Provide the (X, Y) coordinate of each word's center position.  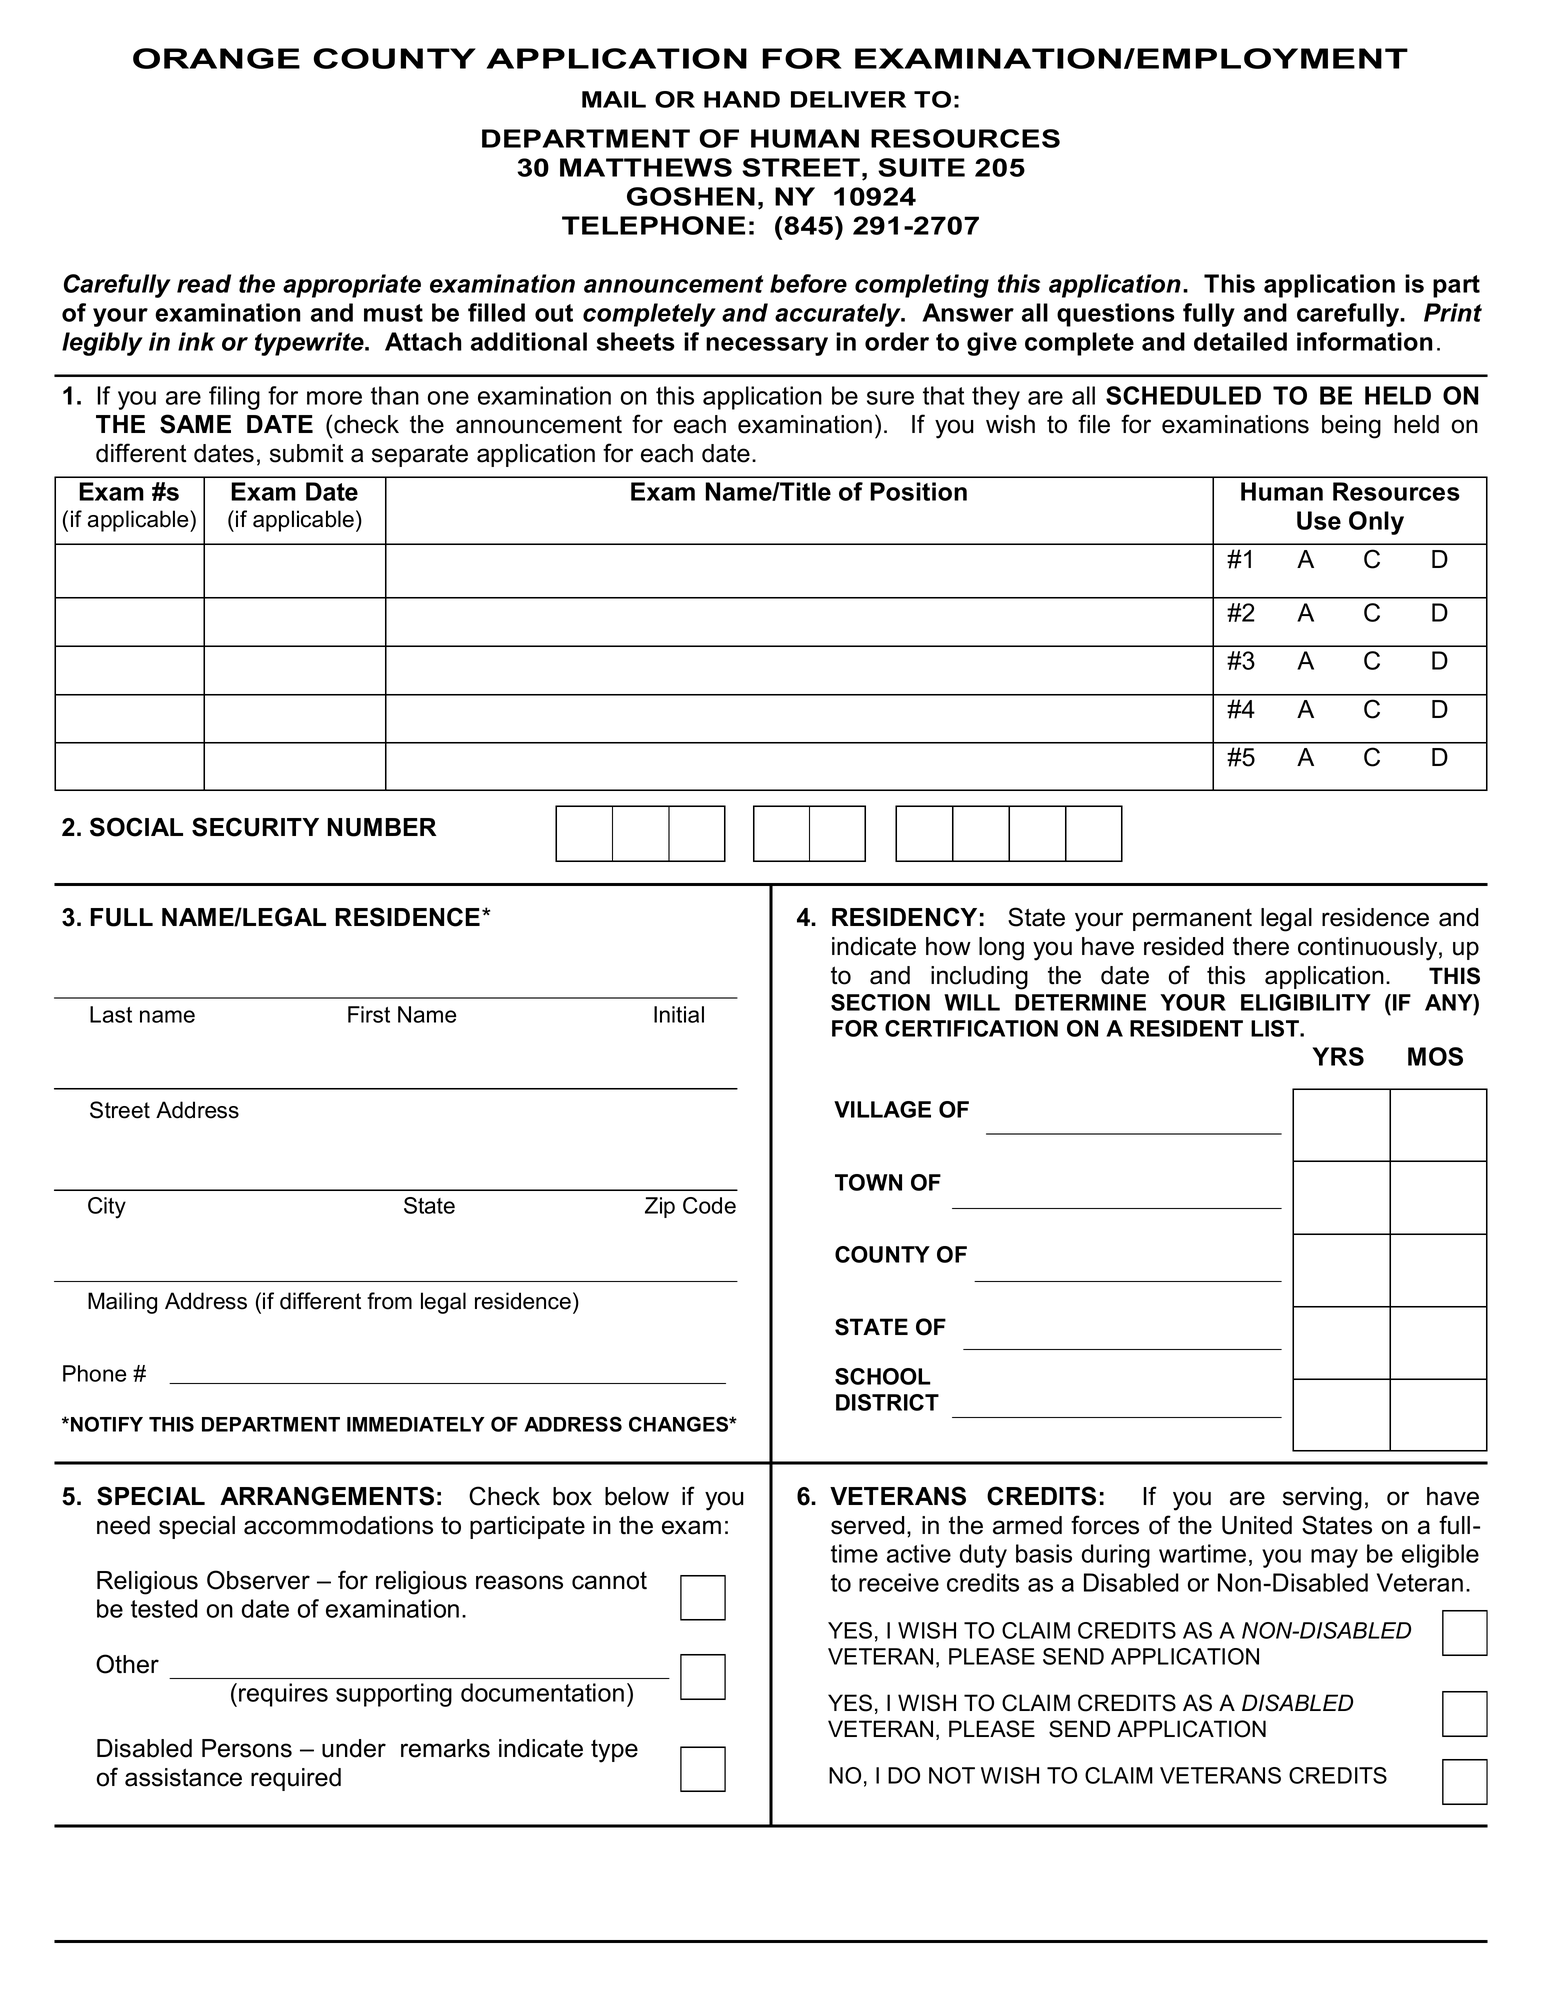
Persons (247, 1748)
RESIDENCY (904, 917)
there (1261, 946)
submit (307, 453)
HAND (742, 99)
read (204, 283)
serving (1322, 1499)
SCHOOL (883, 1376)
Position (918, 491)
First (369, 1014)
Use (1319, 520)
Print (1453, 312)
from (389, 1301)
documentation (542, 1692)
